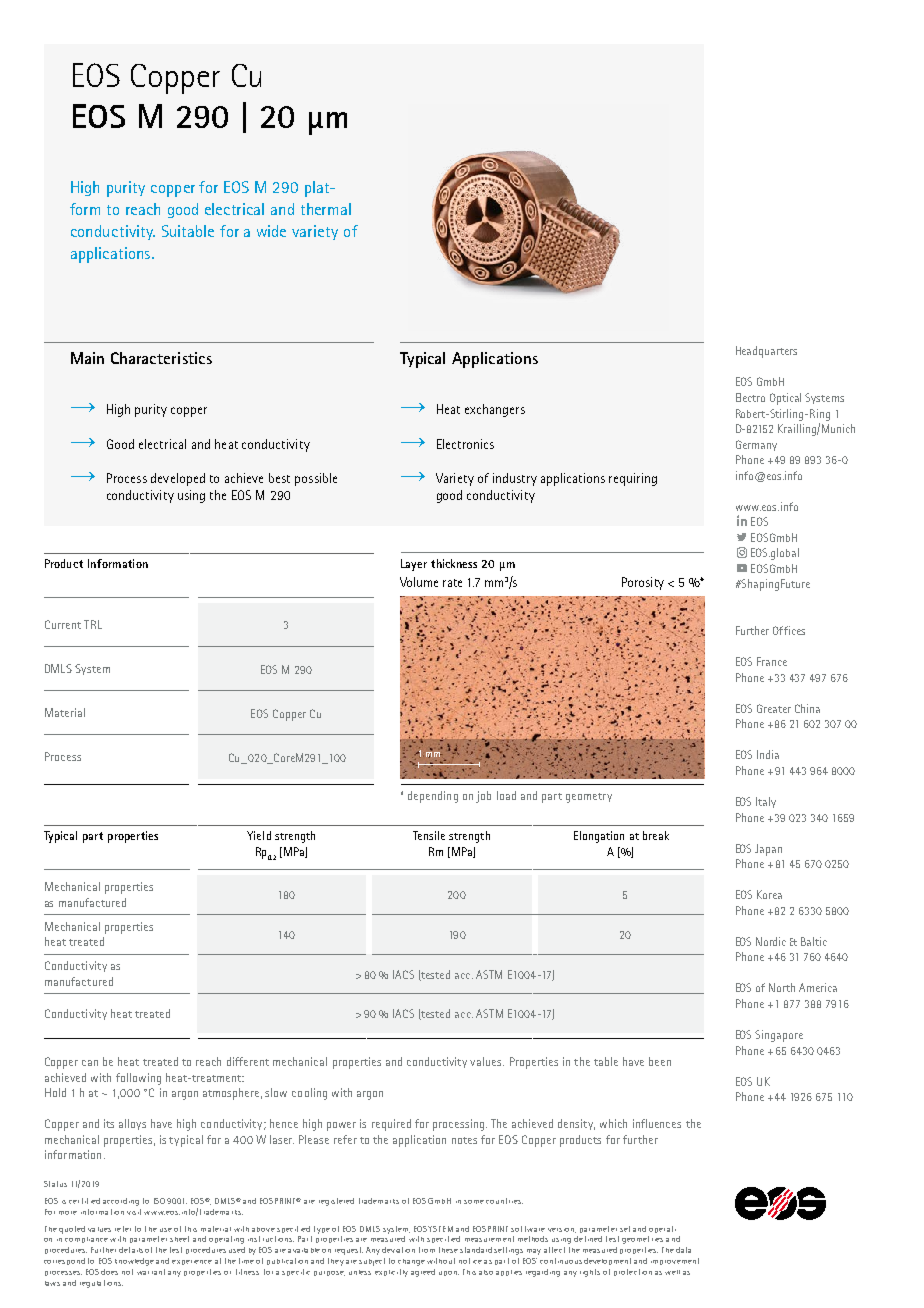 This page has width=924, height=1308. What do you see at coordinates (515, 479) in the page?
I see `industry` at bounding box center [515, 479].
